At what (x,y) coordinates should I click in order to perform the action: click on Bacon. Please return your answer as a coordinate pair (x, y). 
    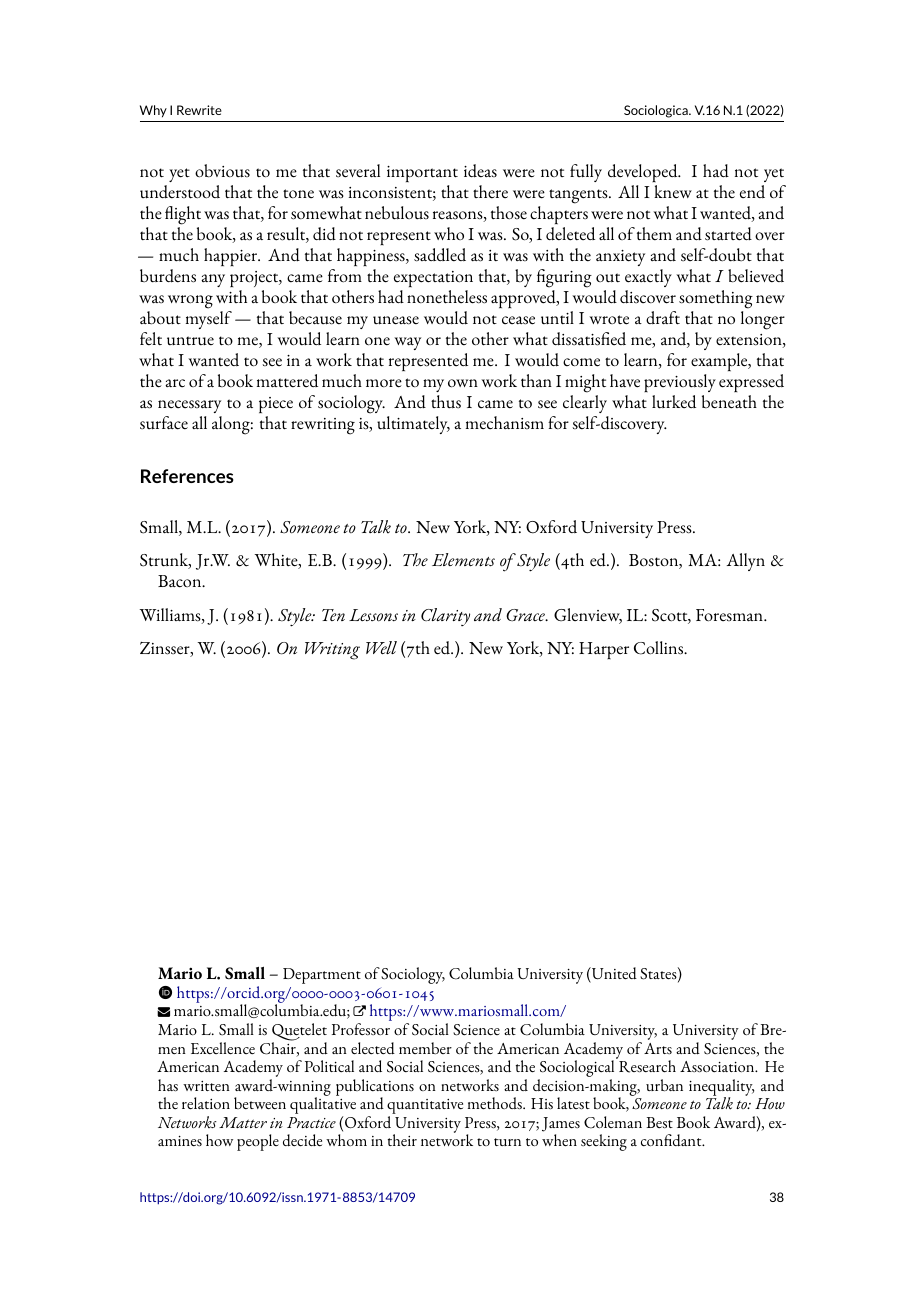
    Looking at the image, I should click on (181, 581).
